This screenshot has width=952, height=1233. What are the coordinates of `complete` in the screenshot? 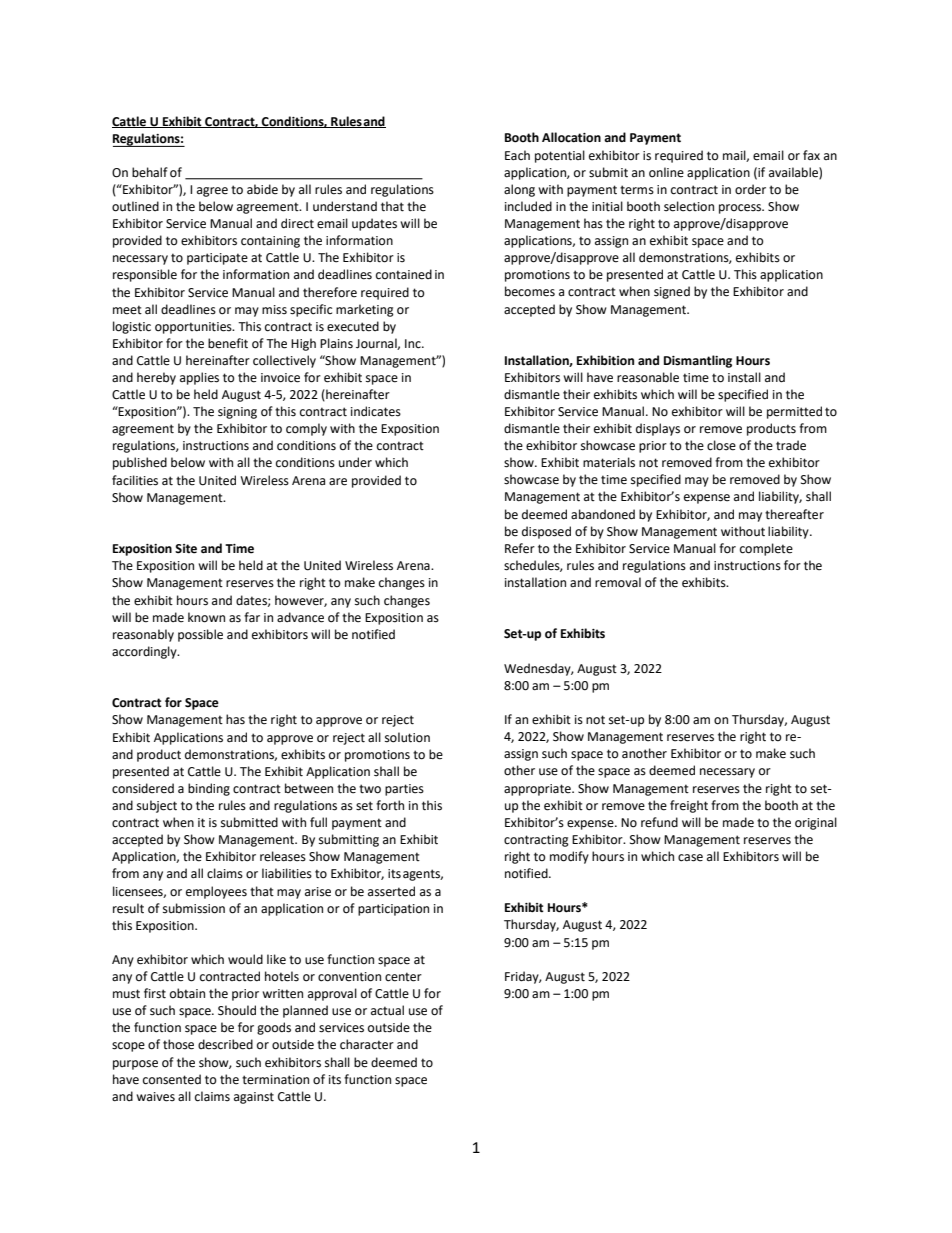 It's located at (766, 549).
